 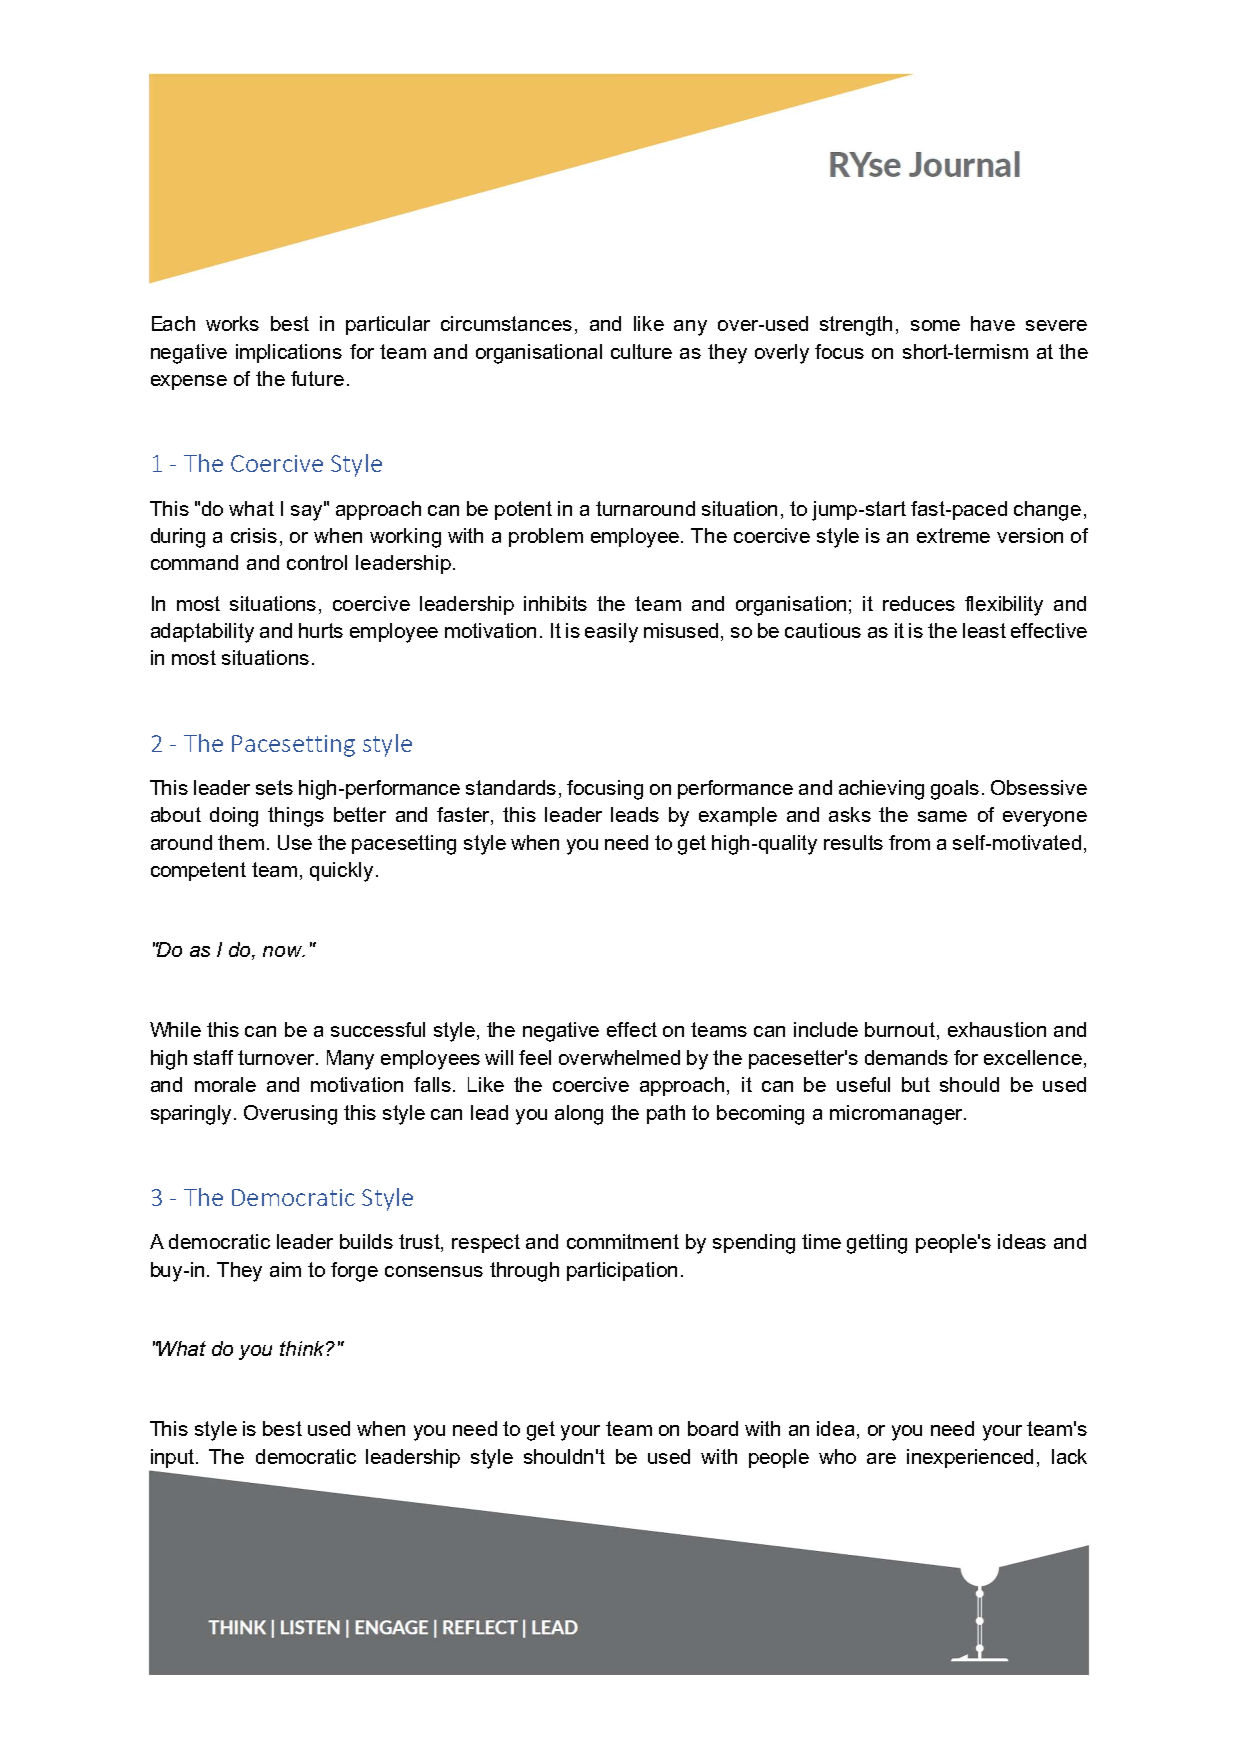 I want to click on implications, so click(x=289, y=353).
